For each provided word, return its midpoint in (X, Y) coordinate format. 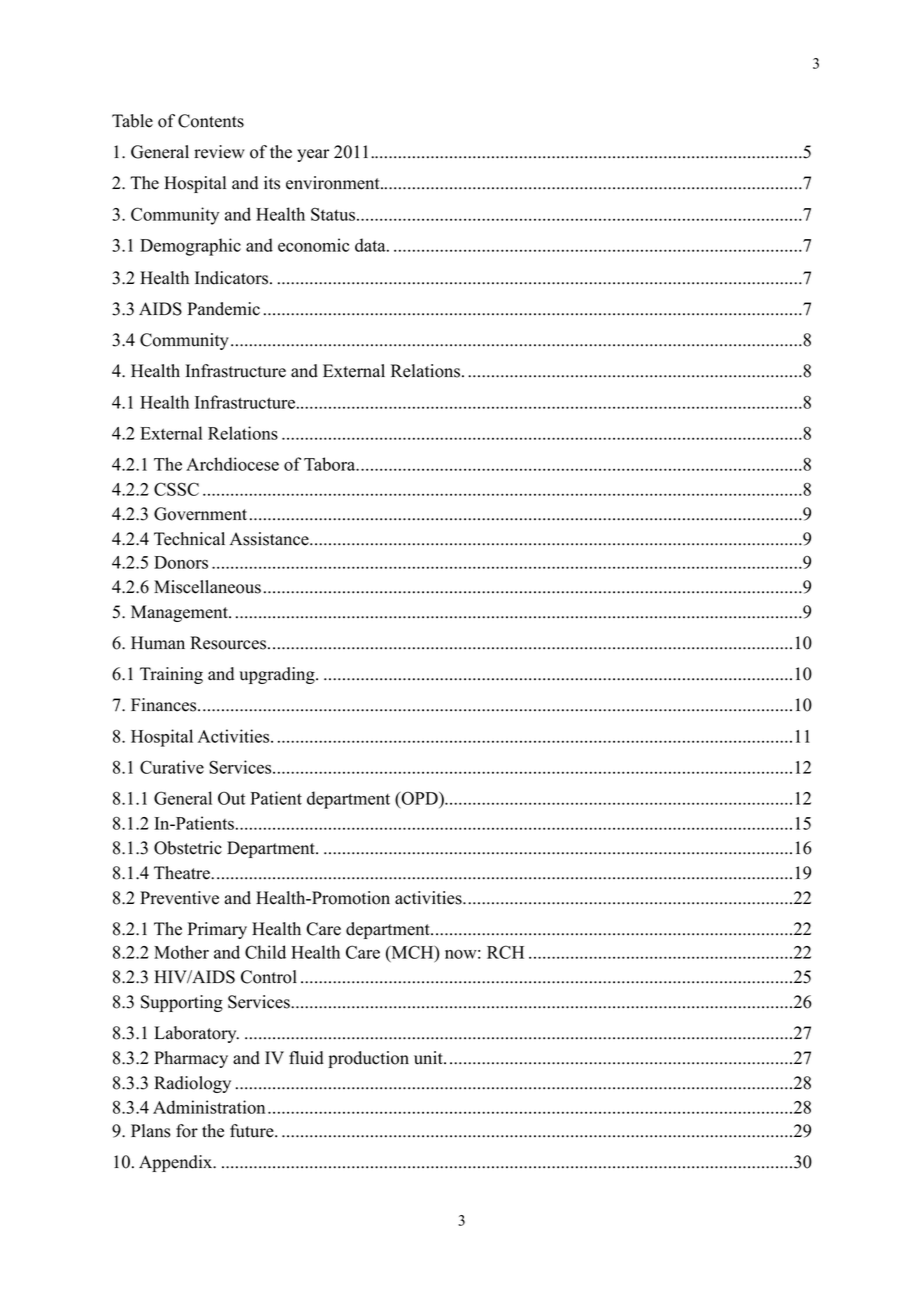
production (368, 1059)
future (253, 1131)
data (371, 245)
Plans (151, 1131)
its (272, 183)
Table (132, 121)
